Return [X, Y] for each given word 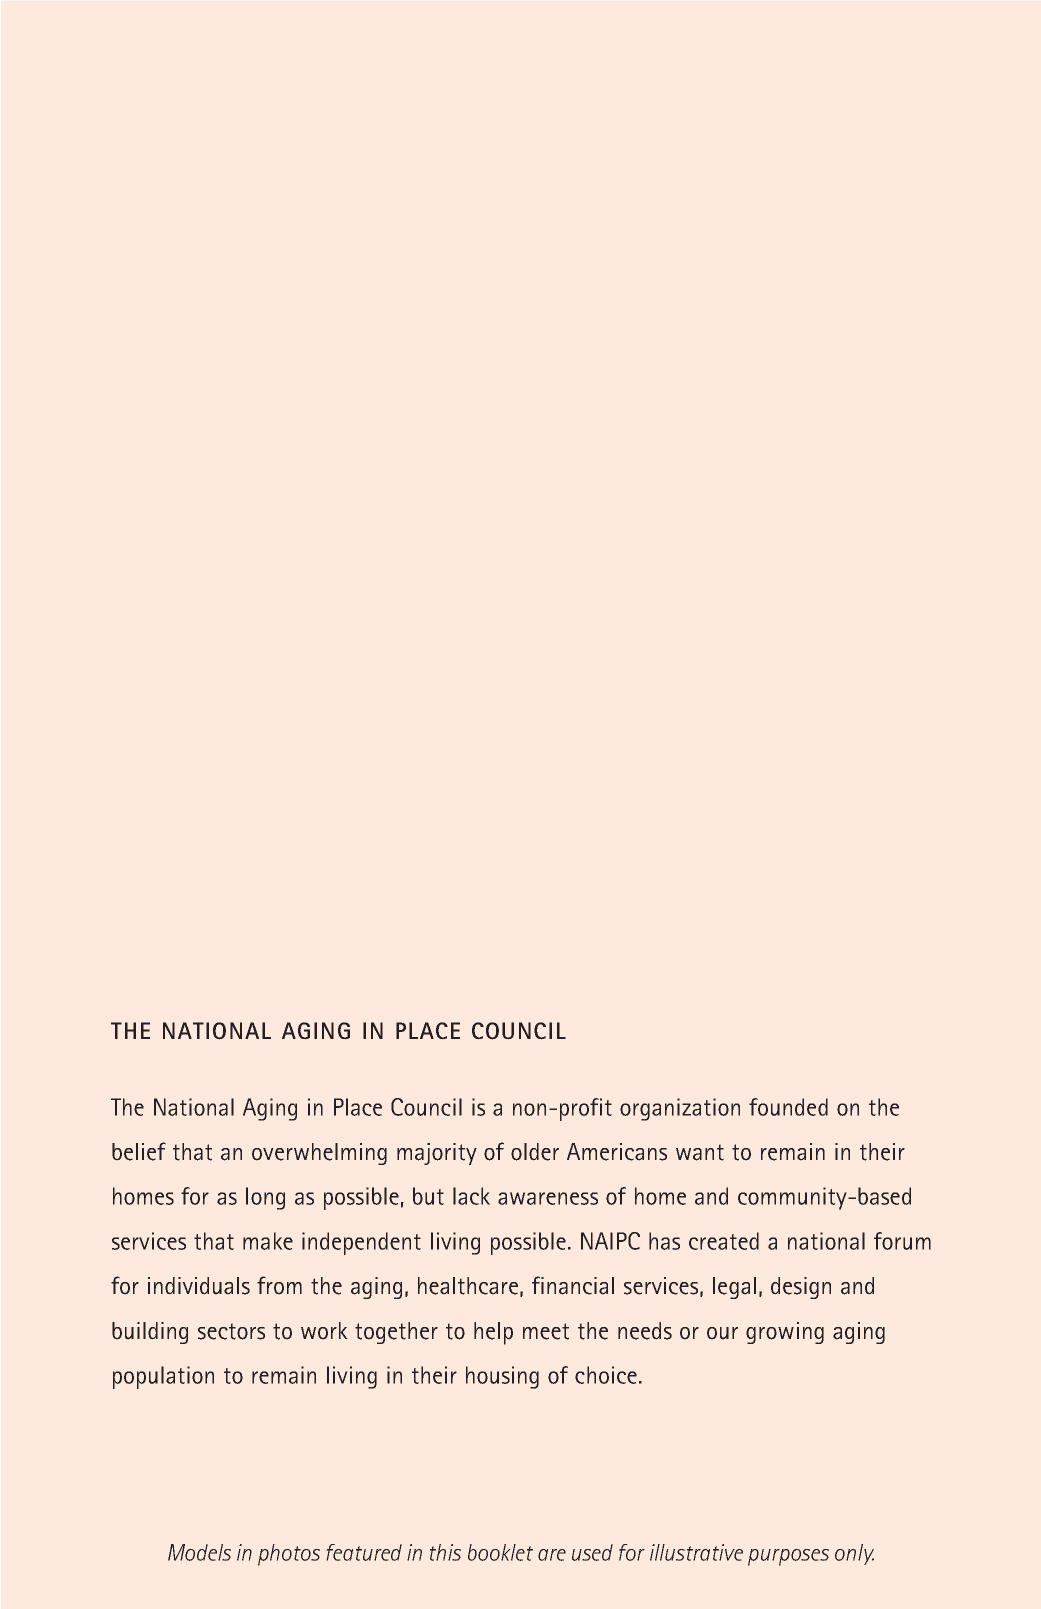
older [535, 1152]
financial [573, 1285]
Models [199, 1552]
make [268, 1241]
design [801, 1288]
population [163, 1377]
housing [502, 1377]
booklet [500, 1552]
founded [788, 1107]
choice [606, 1375]
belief [139, 1151]
